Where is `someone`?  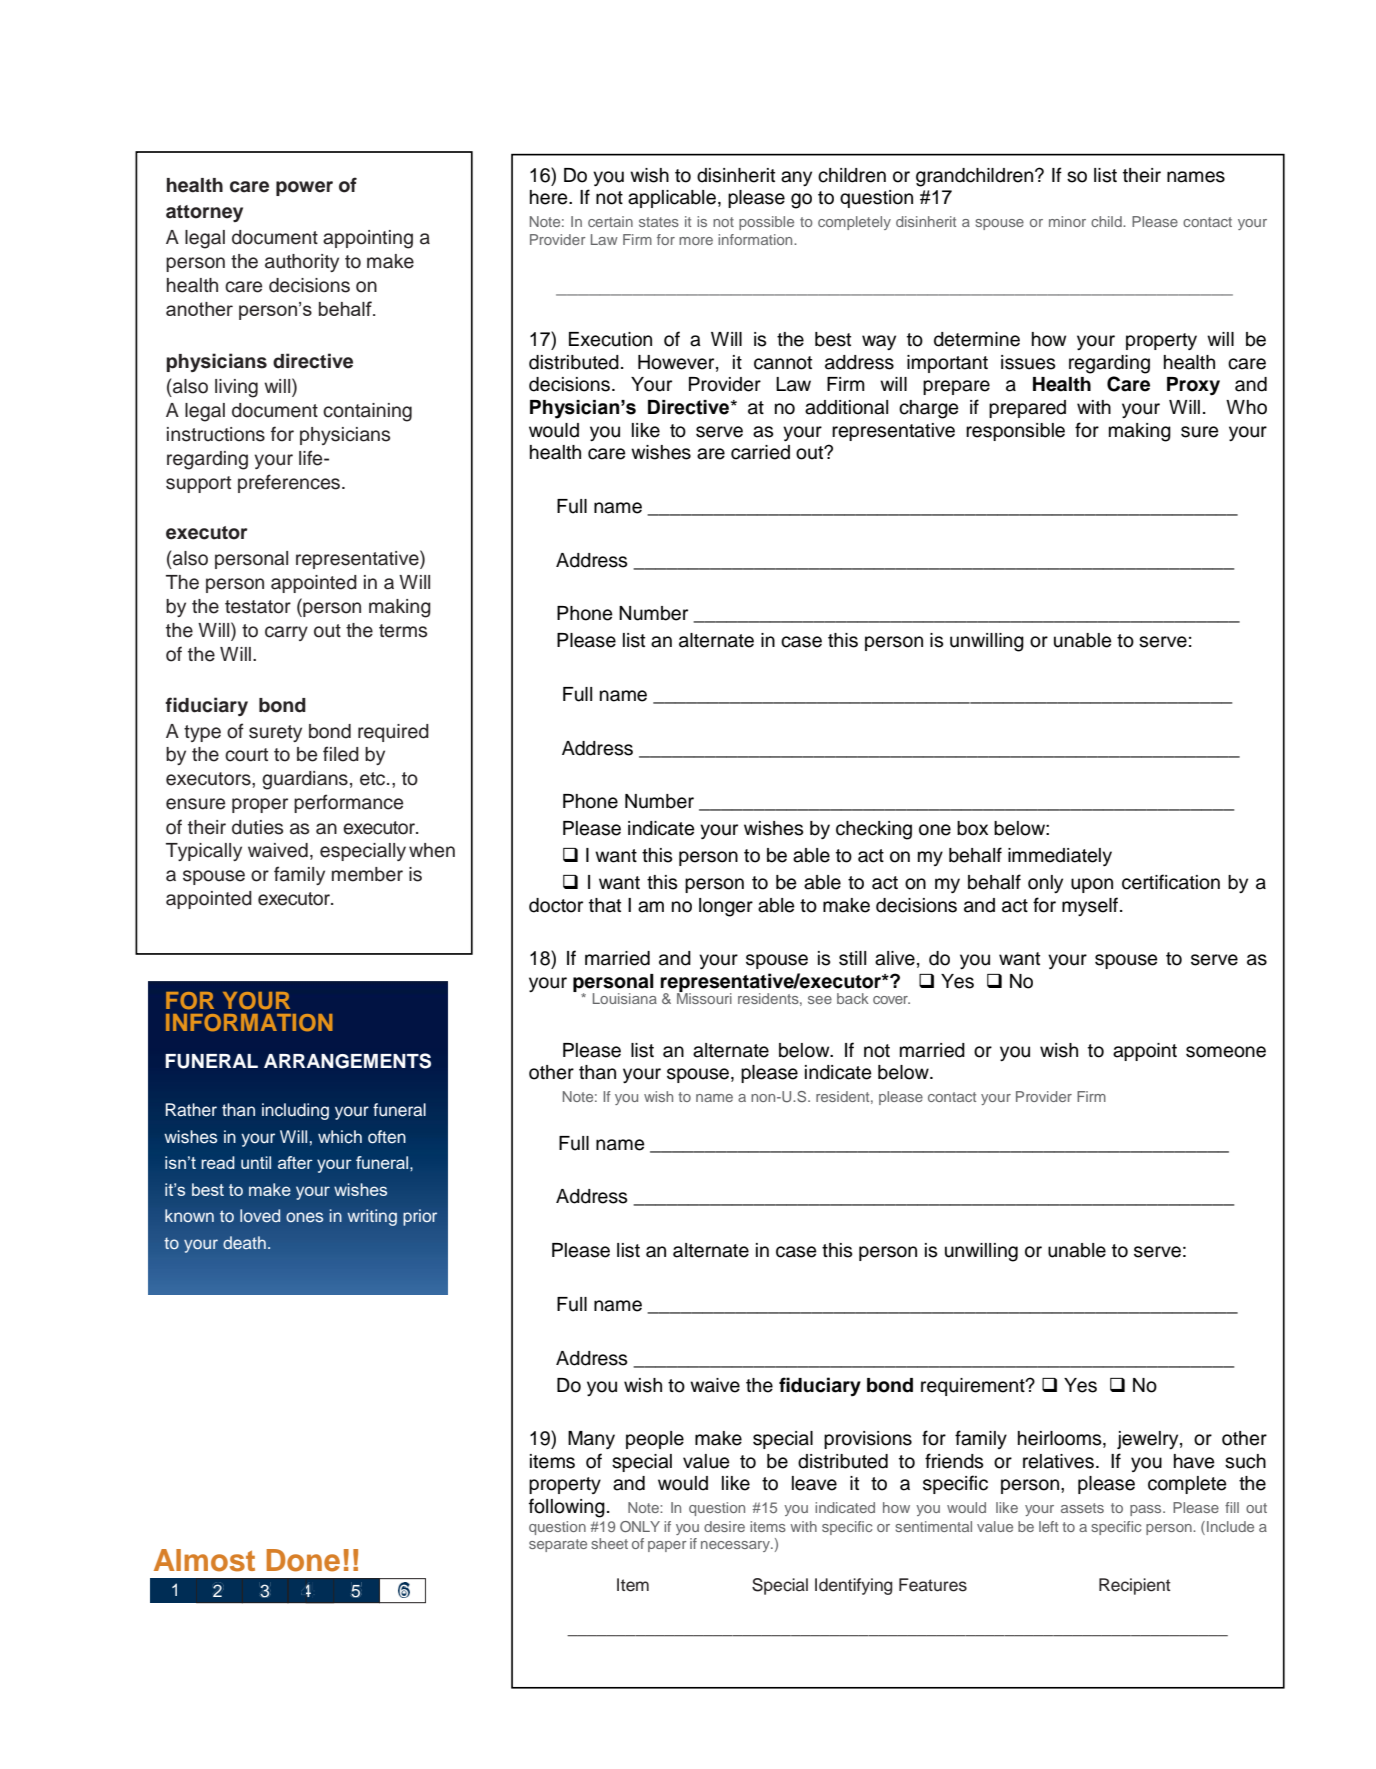
someone is located at coordinates (1226, 1052).
